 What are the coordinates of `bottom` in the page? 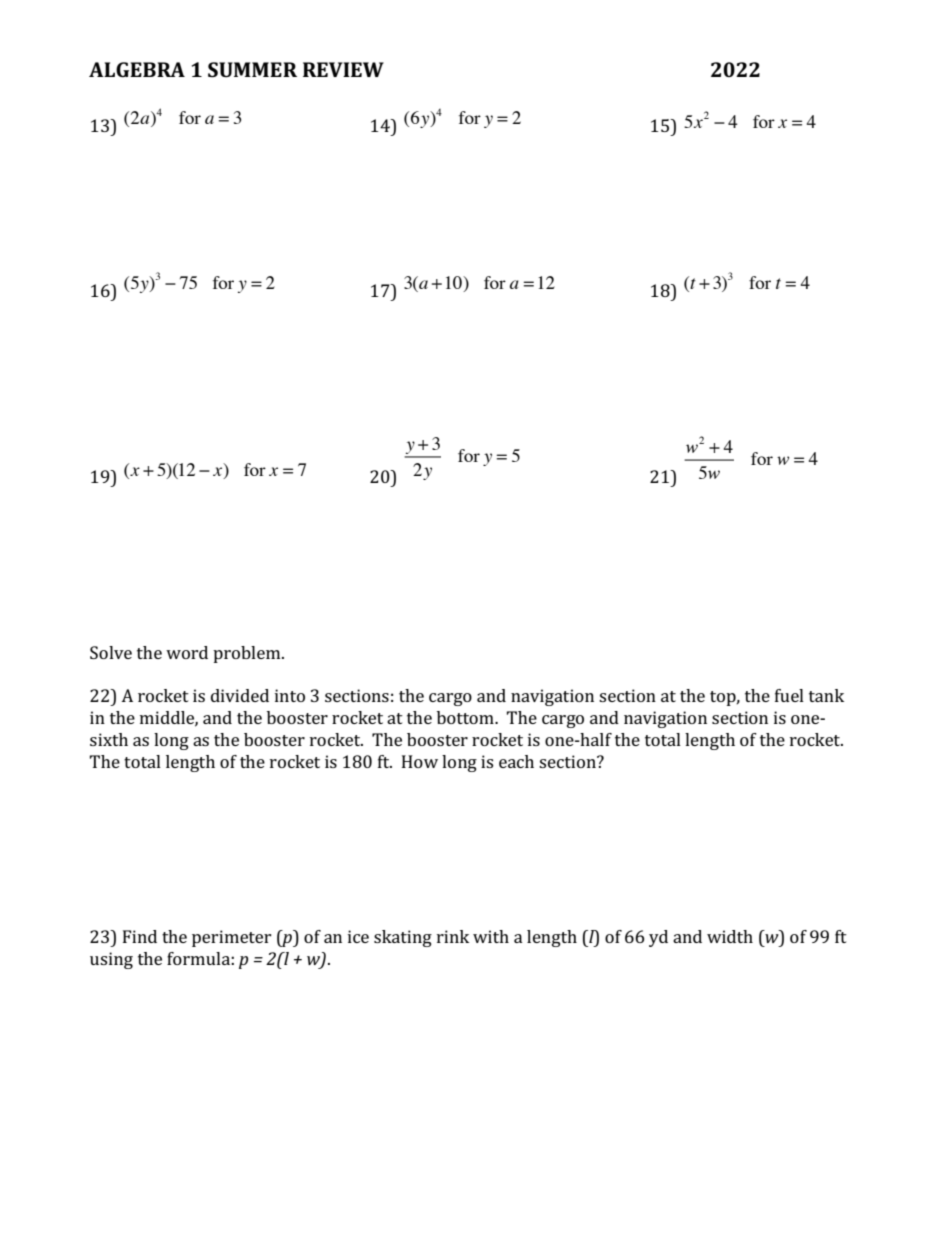 It's located at (466, 717).
